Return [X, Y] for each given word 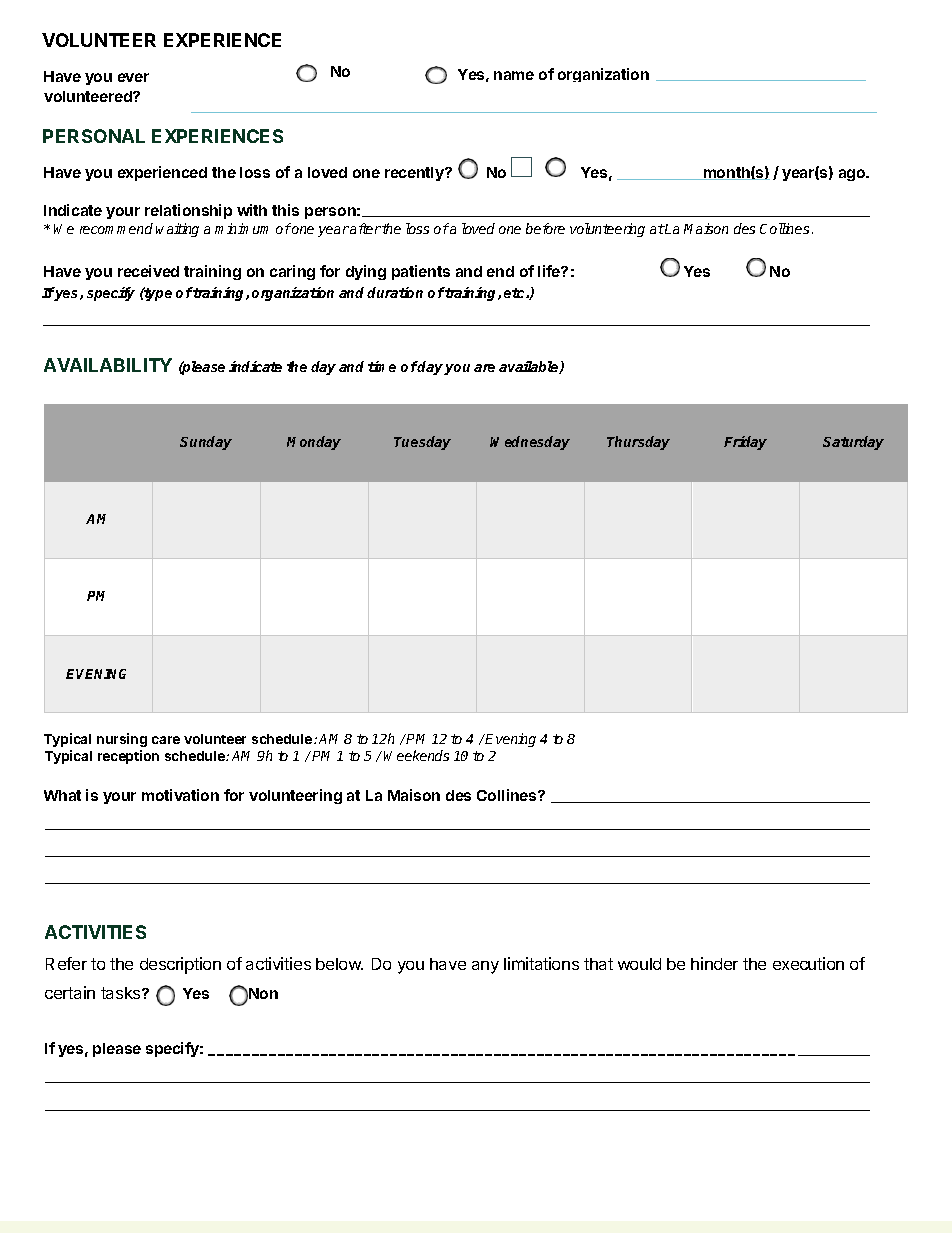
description [180, 965]
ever [133, 77]
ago [853, 175]
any [485, 967]
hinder [714, 963]
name [514, 75]
